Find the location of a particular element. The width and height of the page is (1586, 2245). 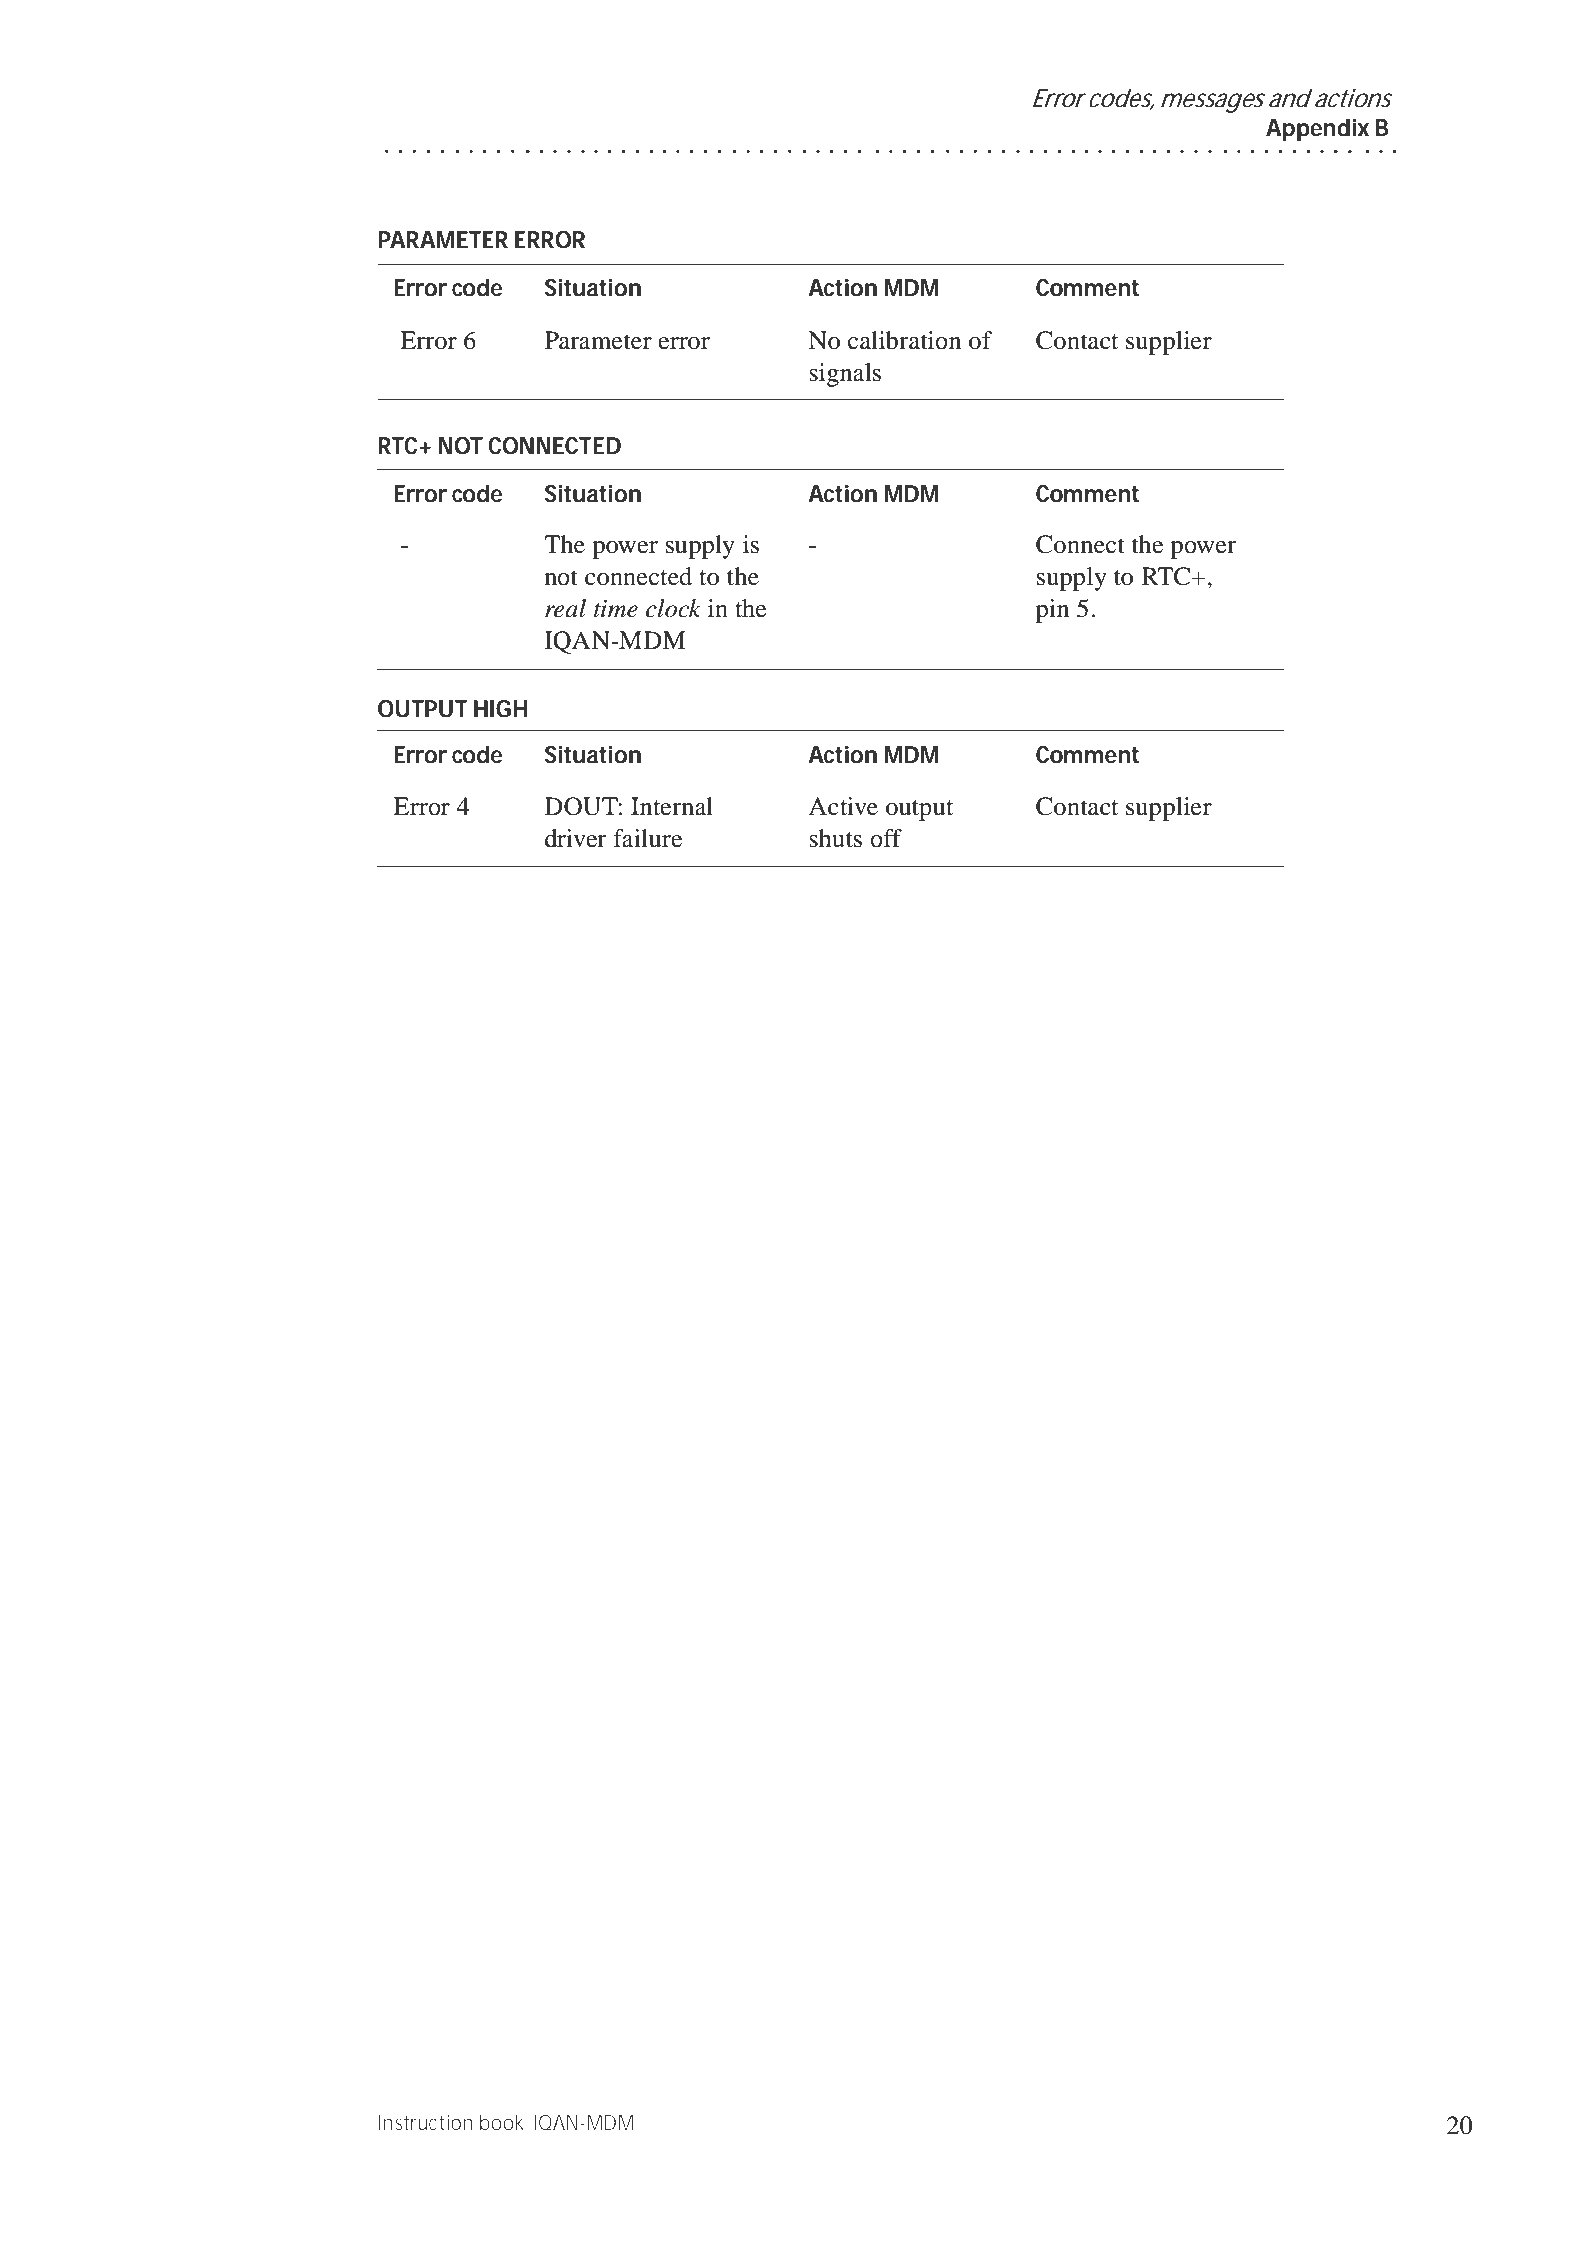

real is located at coordinates (565, 608).
